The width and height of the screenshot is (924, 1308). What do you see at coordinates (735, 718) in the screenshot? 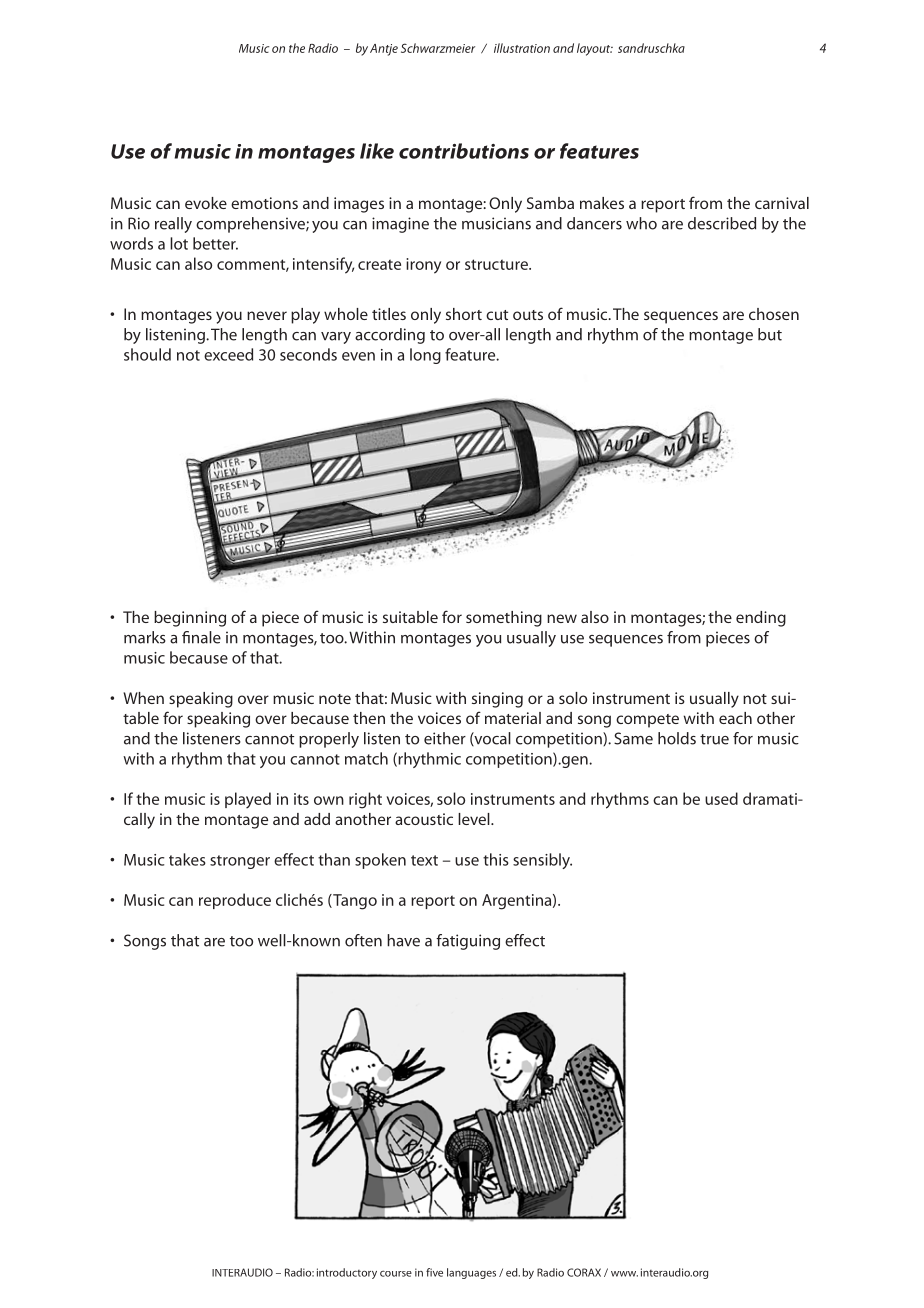
I see `each` at bounding box center [735, 718].
